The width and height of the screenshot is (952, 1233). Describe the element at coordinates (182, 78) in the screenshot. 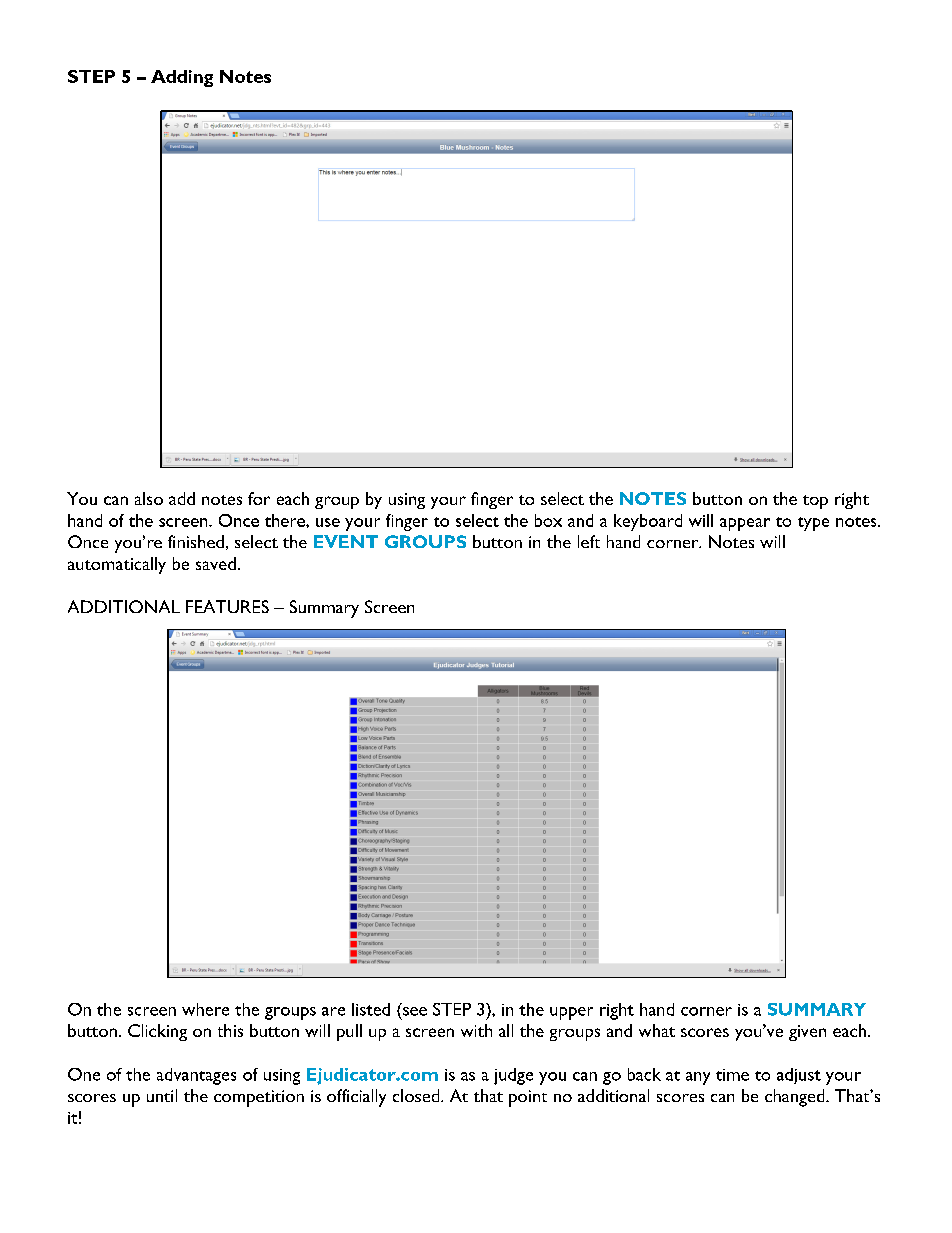

I see `Adding` at that location.
